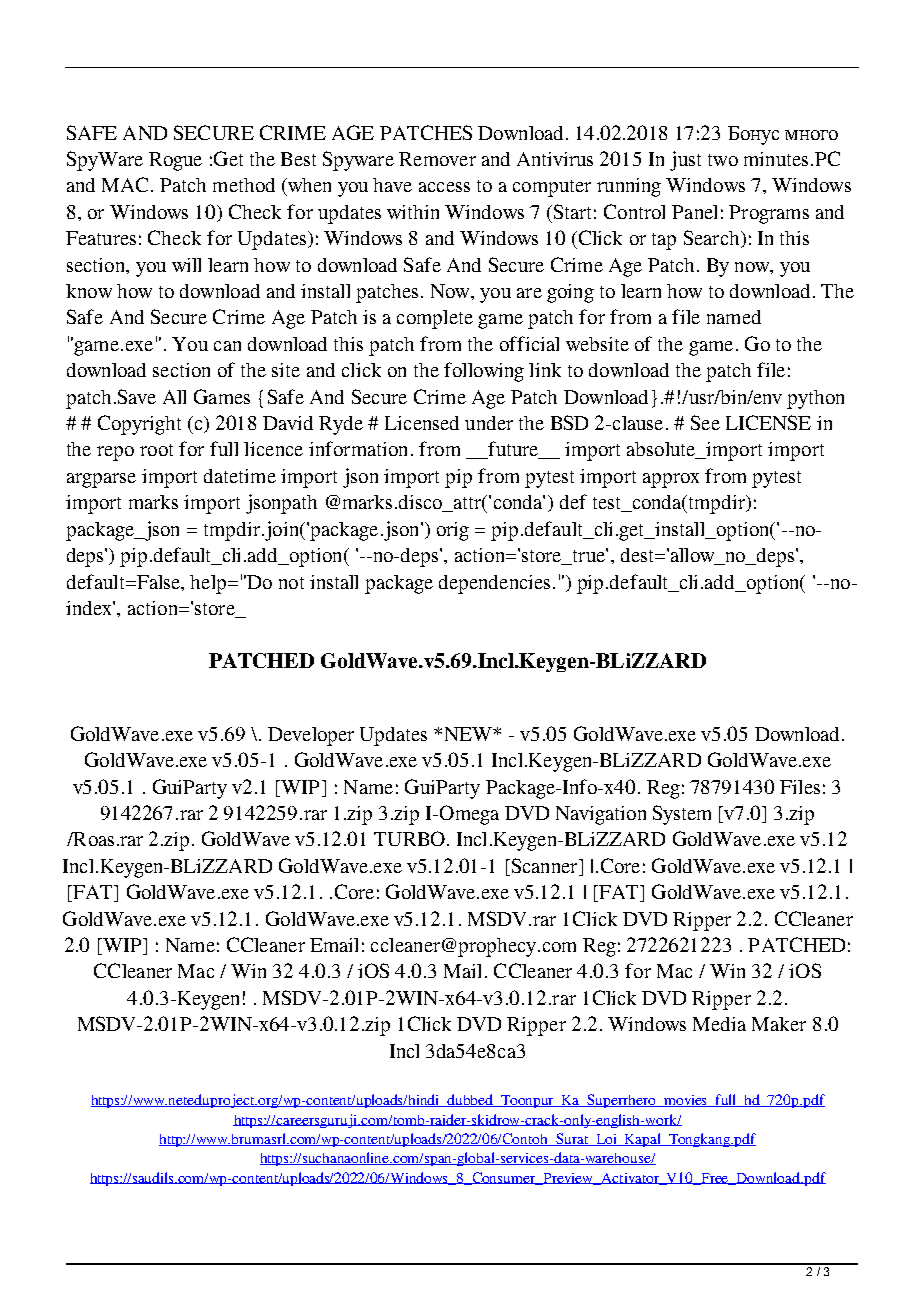 This screenshot has width=924, height=1308. What do you see at coordinates (444, 187) in the screenshot?
I see `access` at bounding box center [444, 187].
